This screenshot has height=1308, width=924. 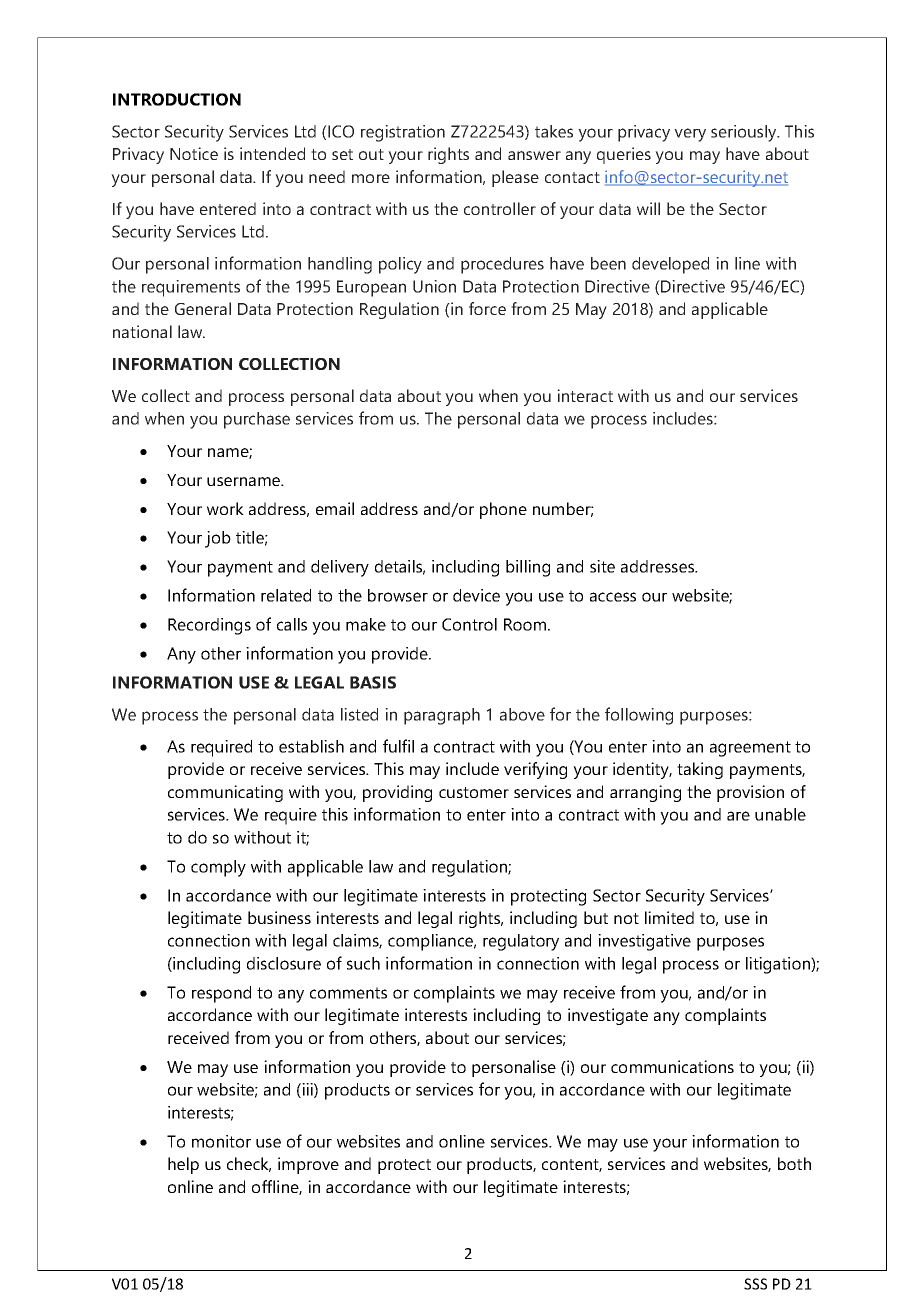 I want to click on help, so click(x=183, y=1165).
